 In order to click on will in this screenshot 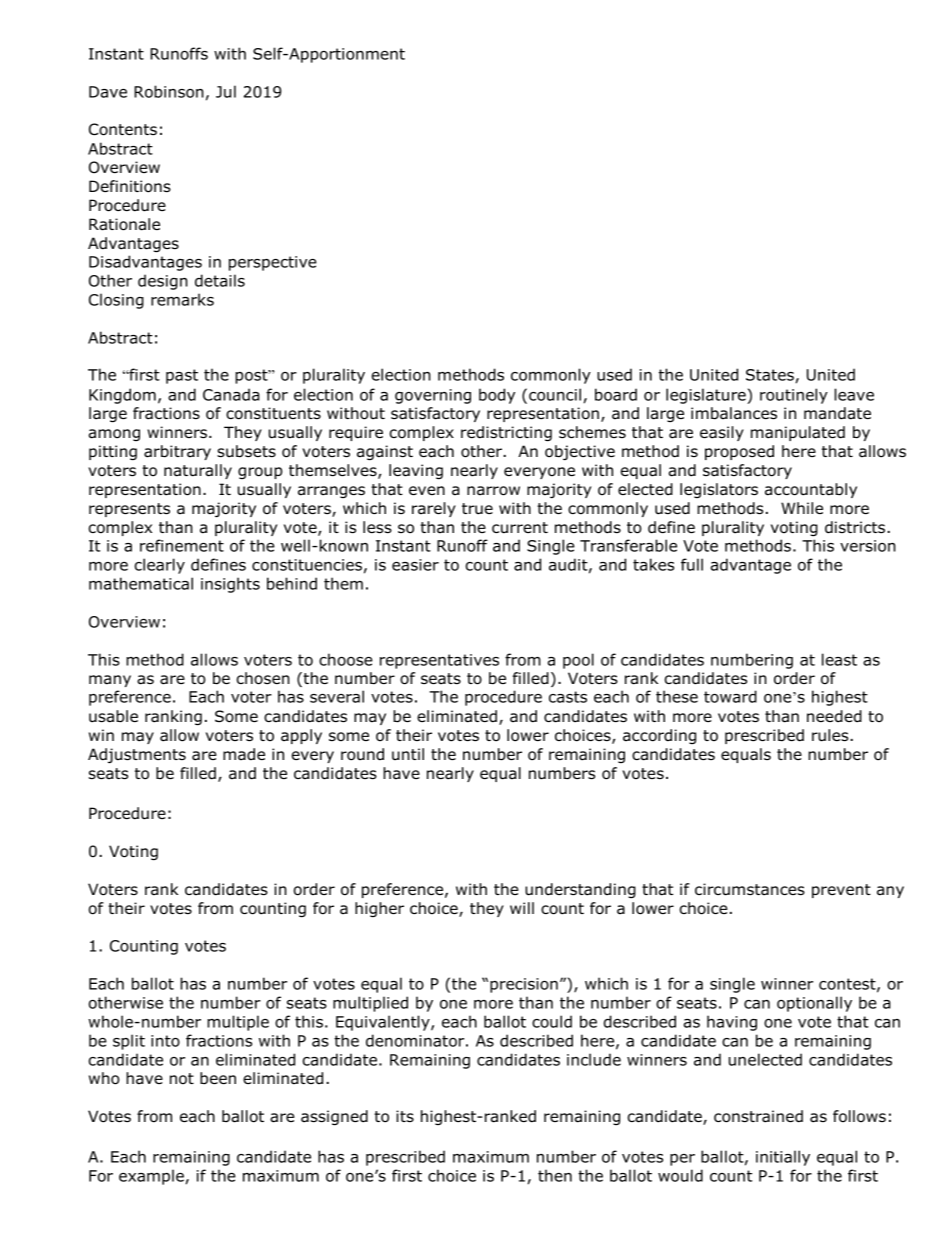, I will do `click(522, 908)`.
